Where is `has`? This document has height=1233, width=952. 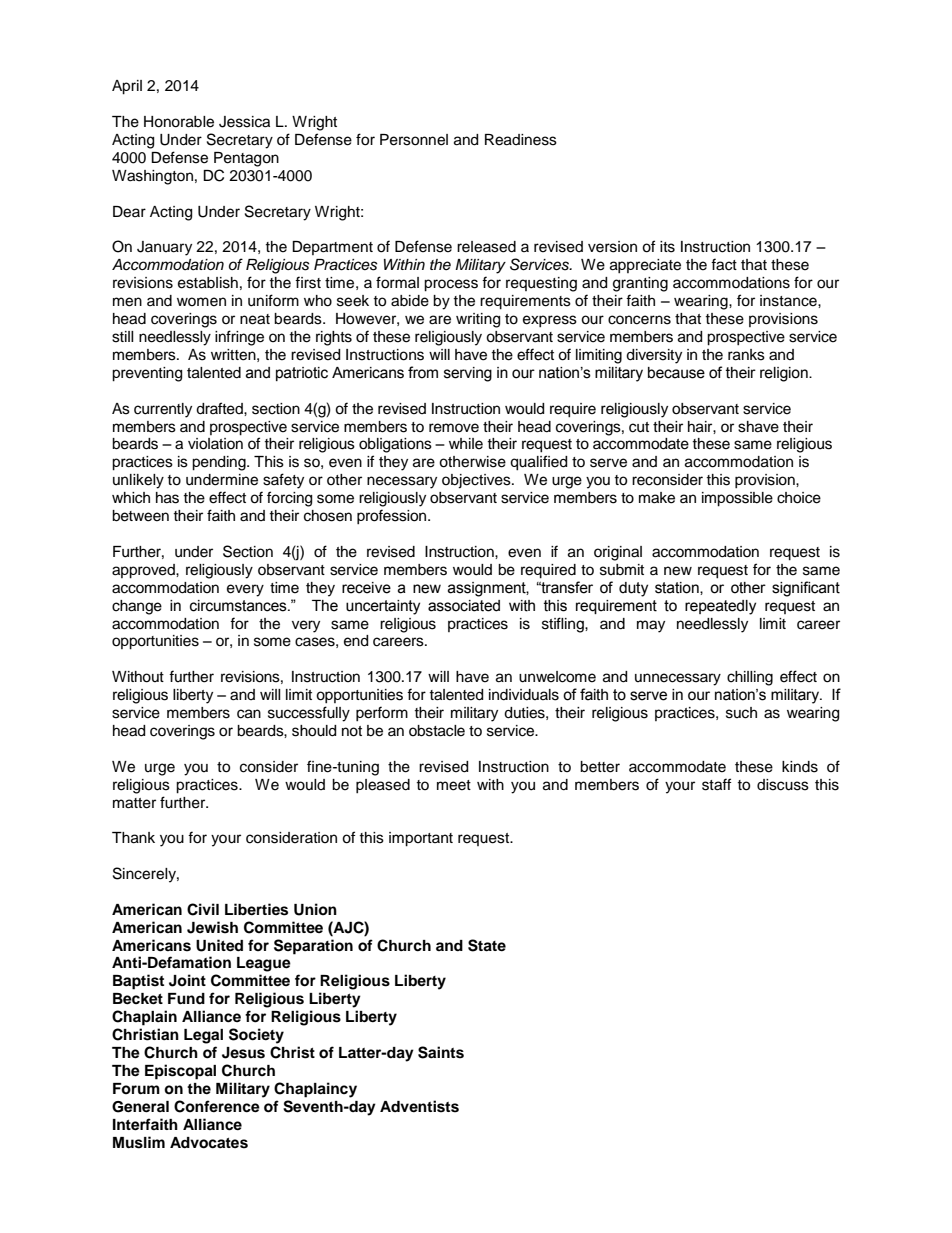 has is located at coordinates (167, 498).
